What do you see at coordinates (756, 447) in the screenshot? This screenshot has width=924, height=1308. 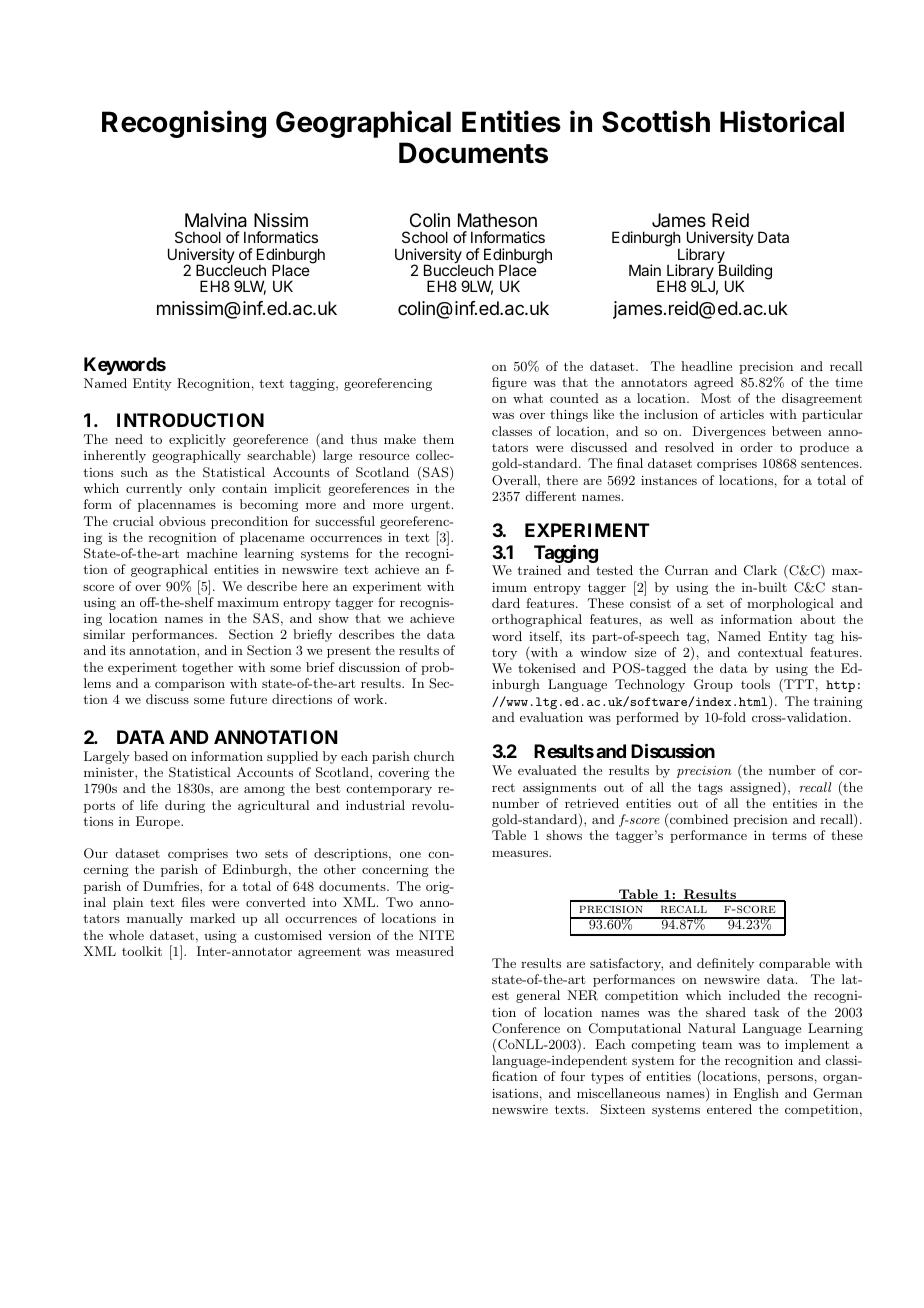 I see `order` at bounding box center [756, 447].
